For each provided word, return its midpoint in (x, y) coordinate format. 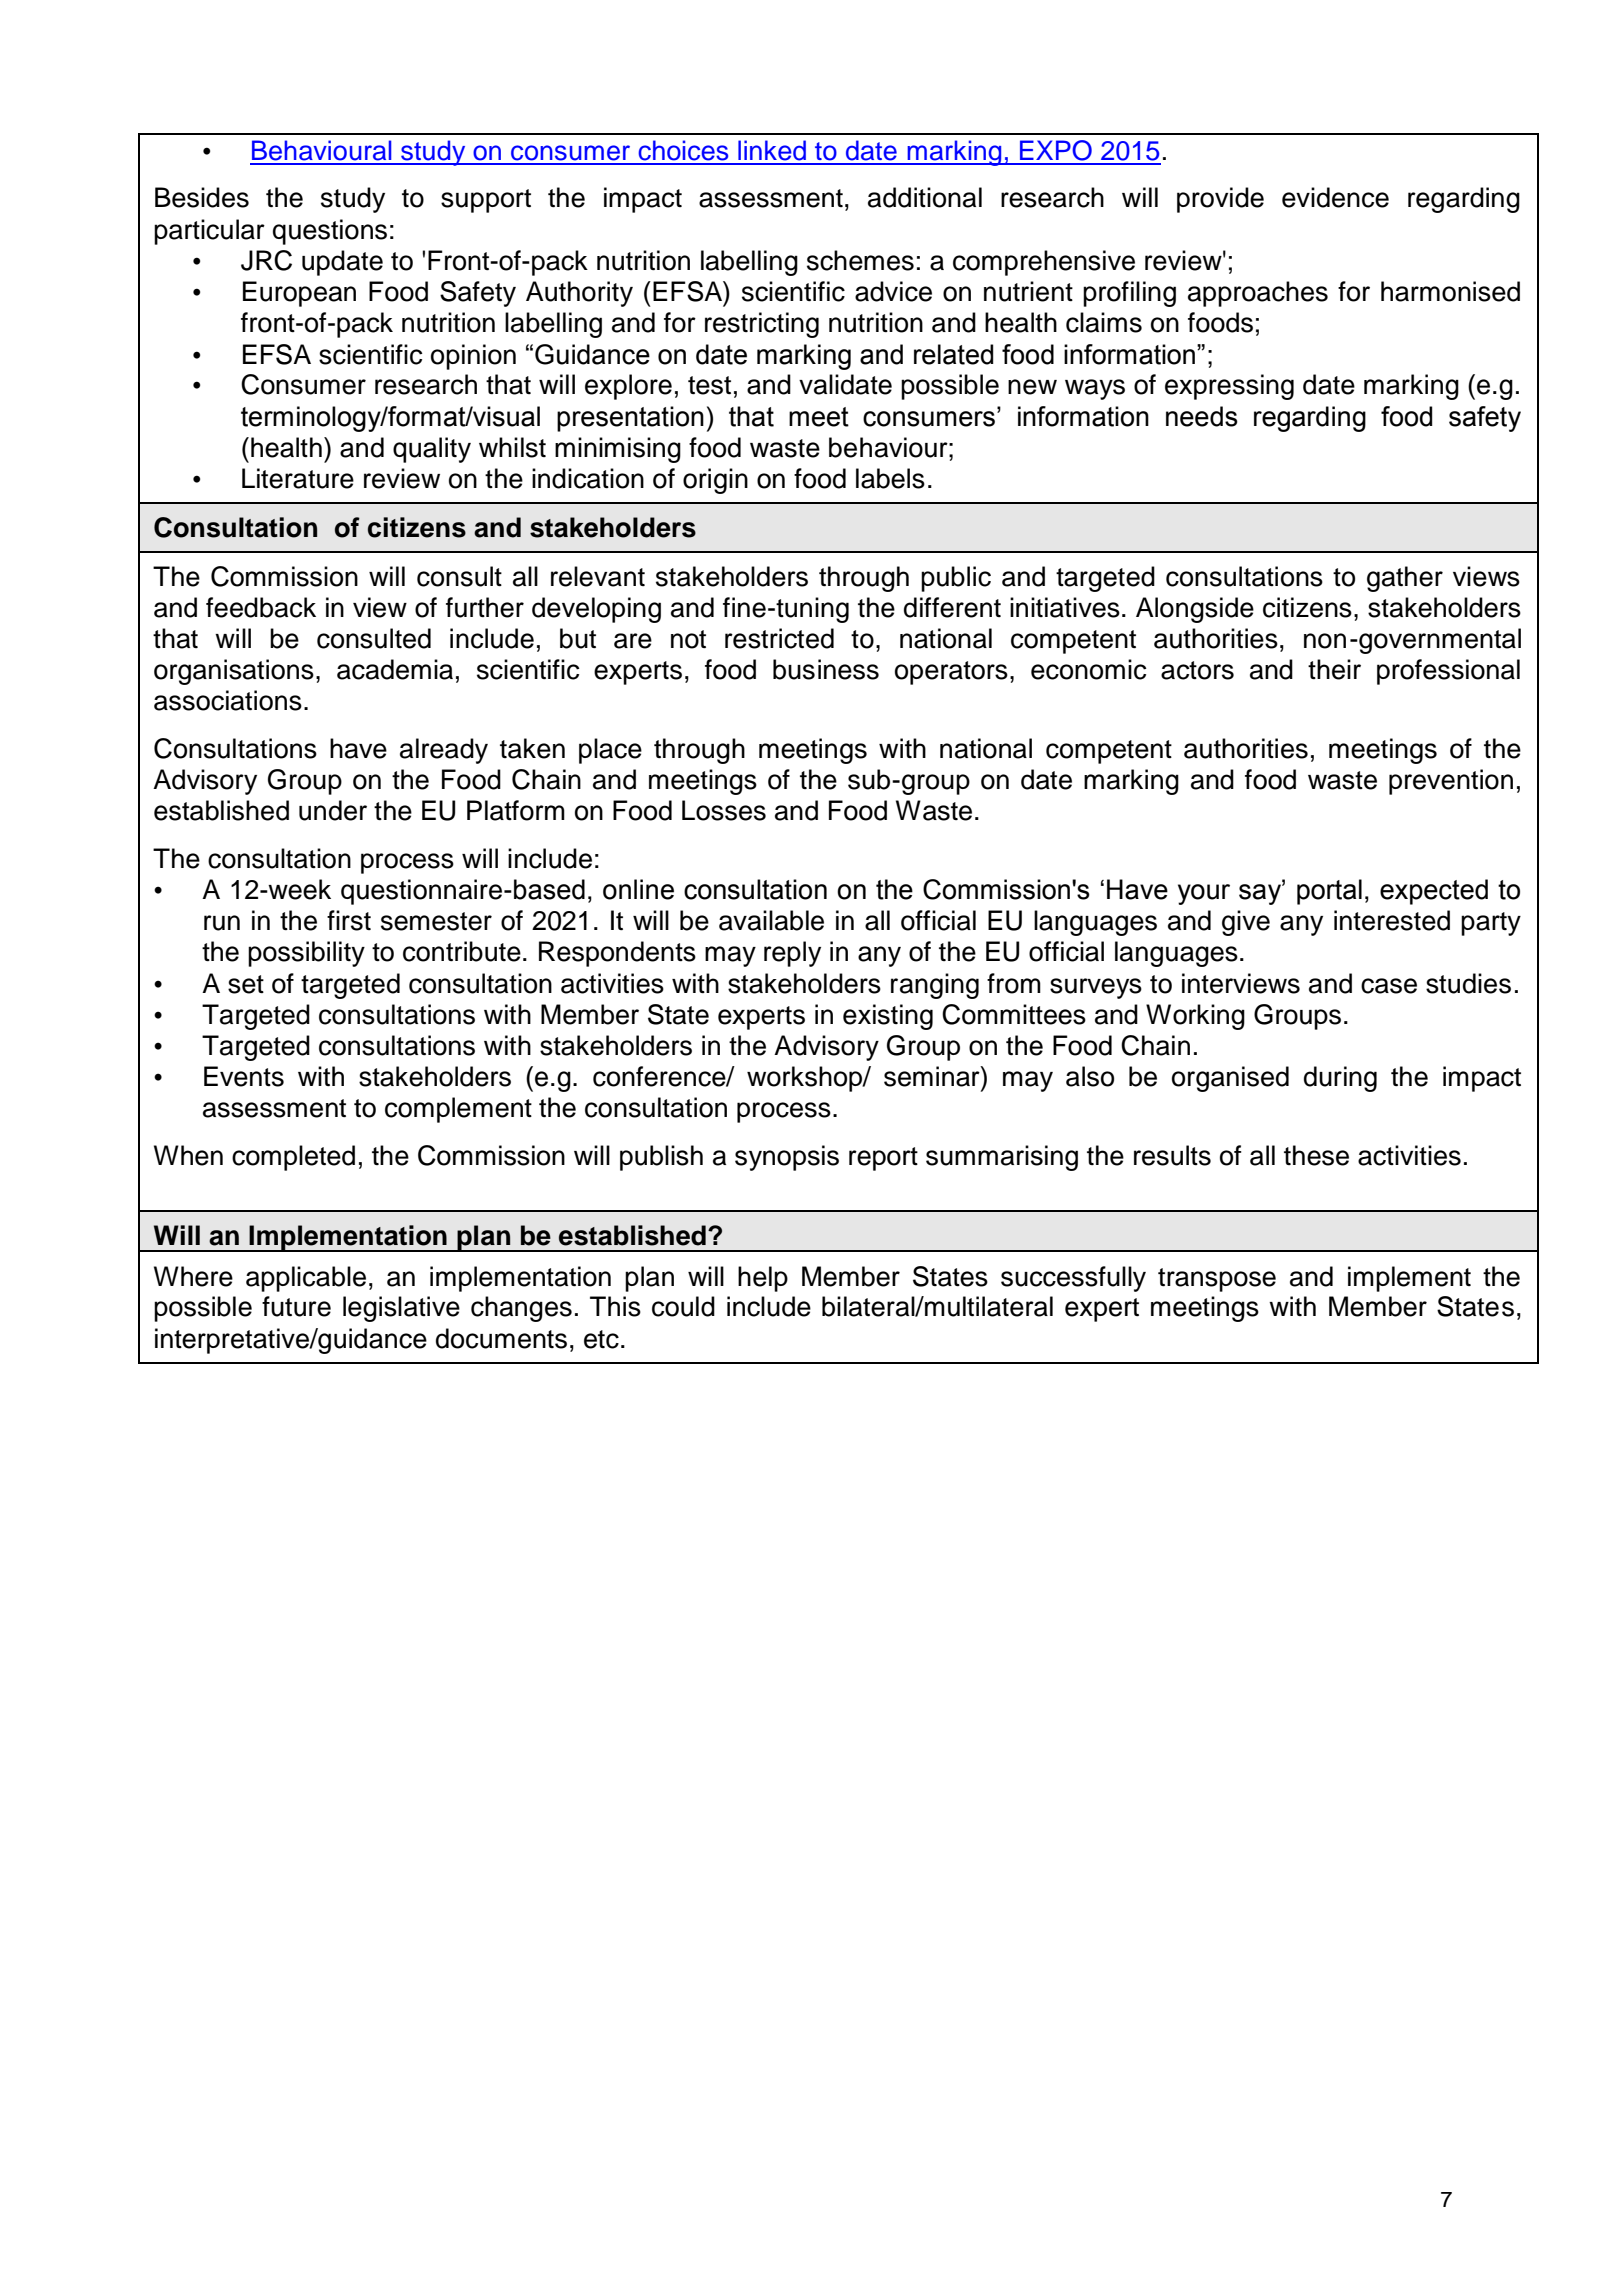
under (333, 810)
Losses (724, 810)
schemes (860, 260)
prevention (1451, 782)
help (763, 1279)
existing (888, 1017)
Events (244, 1076)
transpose (1217, 1280)
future (296, 1306)
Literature (298, 478)
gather (1405, 579)
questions (330, 232)
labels (890, 478)
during (1340, 1079)
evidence (1335, 197)
